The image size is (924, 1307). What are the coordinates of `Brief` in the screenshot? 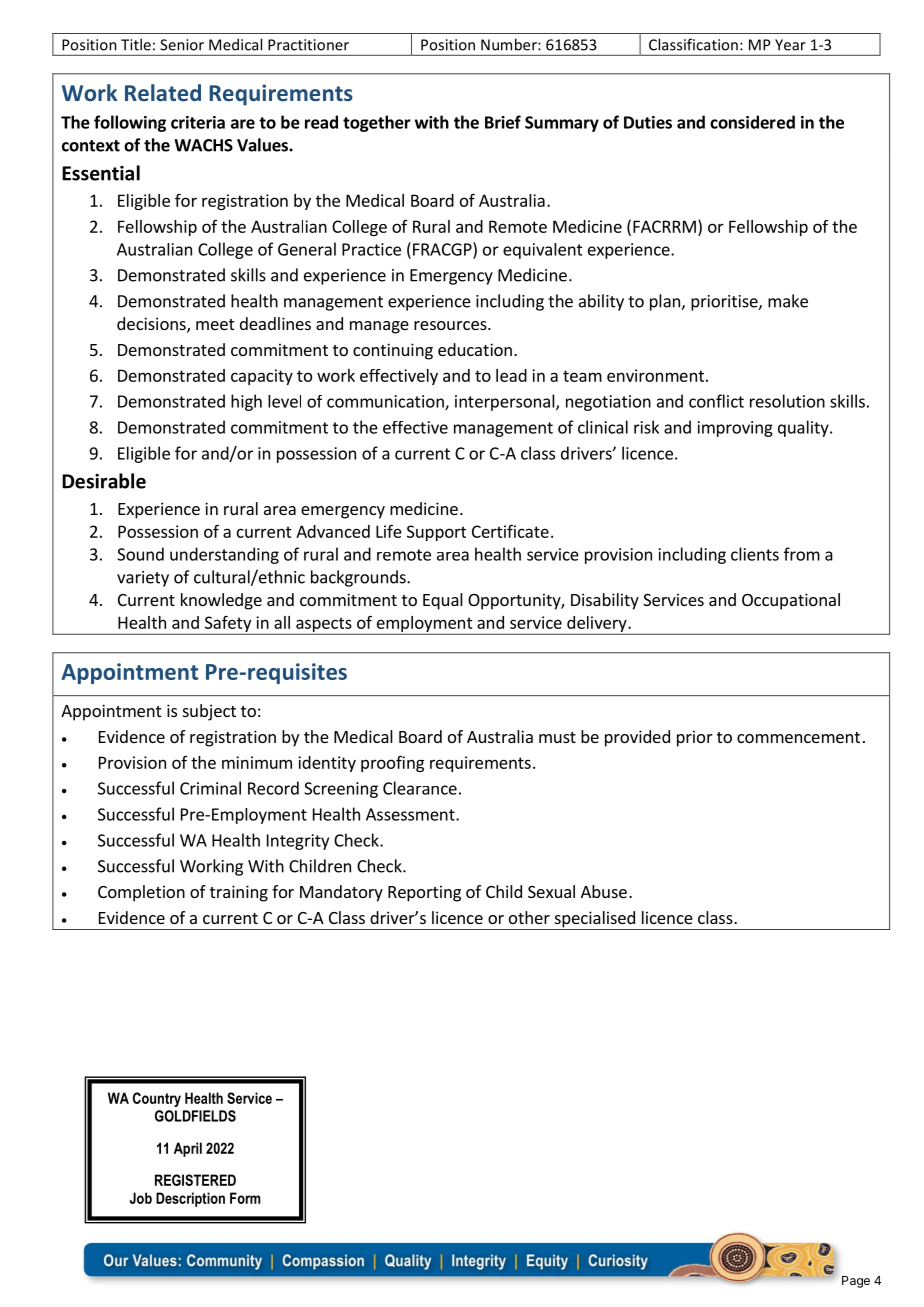 It's located at (503, 122).
